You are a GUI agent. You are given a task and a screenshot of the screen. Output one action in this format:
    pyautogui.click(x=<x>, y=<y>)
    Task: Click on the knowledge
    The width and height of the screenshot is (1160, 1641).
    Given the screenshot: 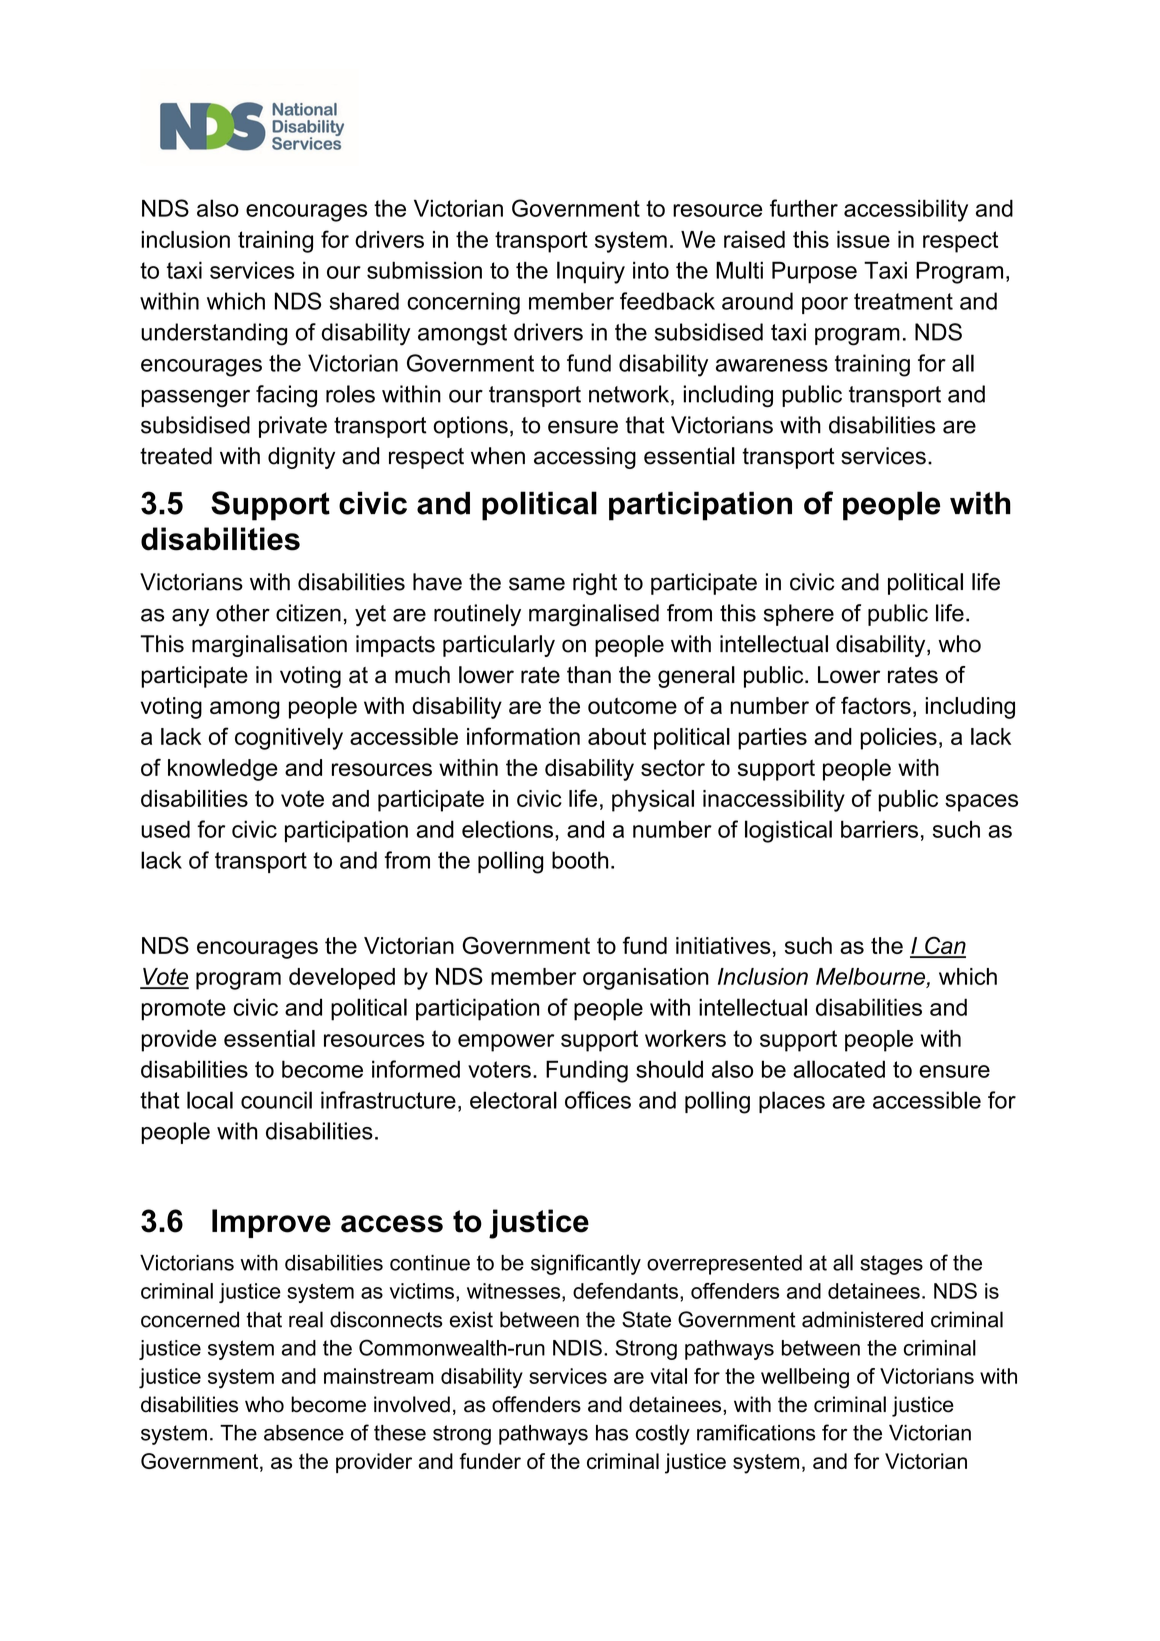 What is the action you would take?
    pyautogui.click(x=223, y=770)
